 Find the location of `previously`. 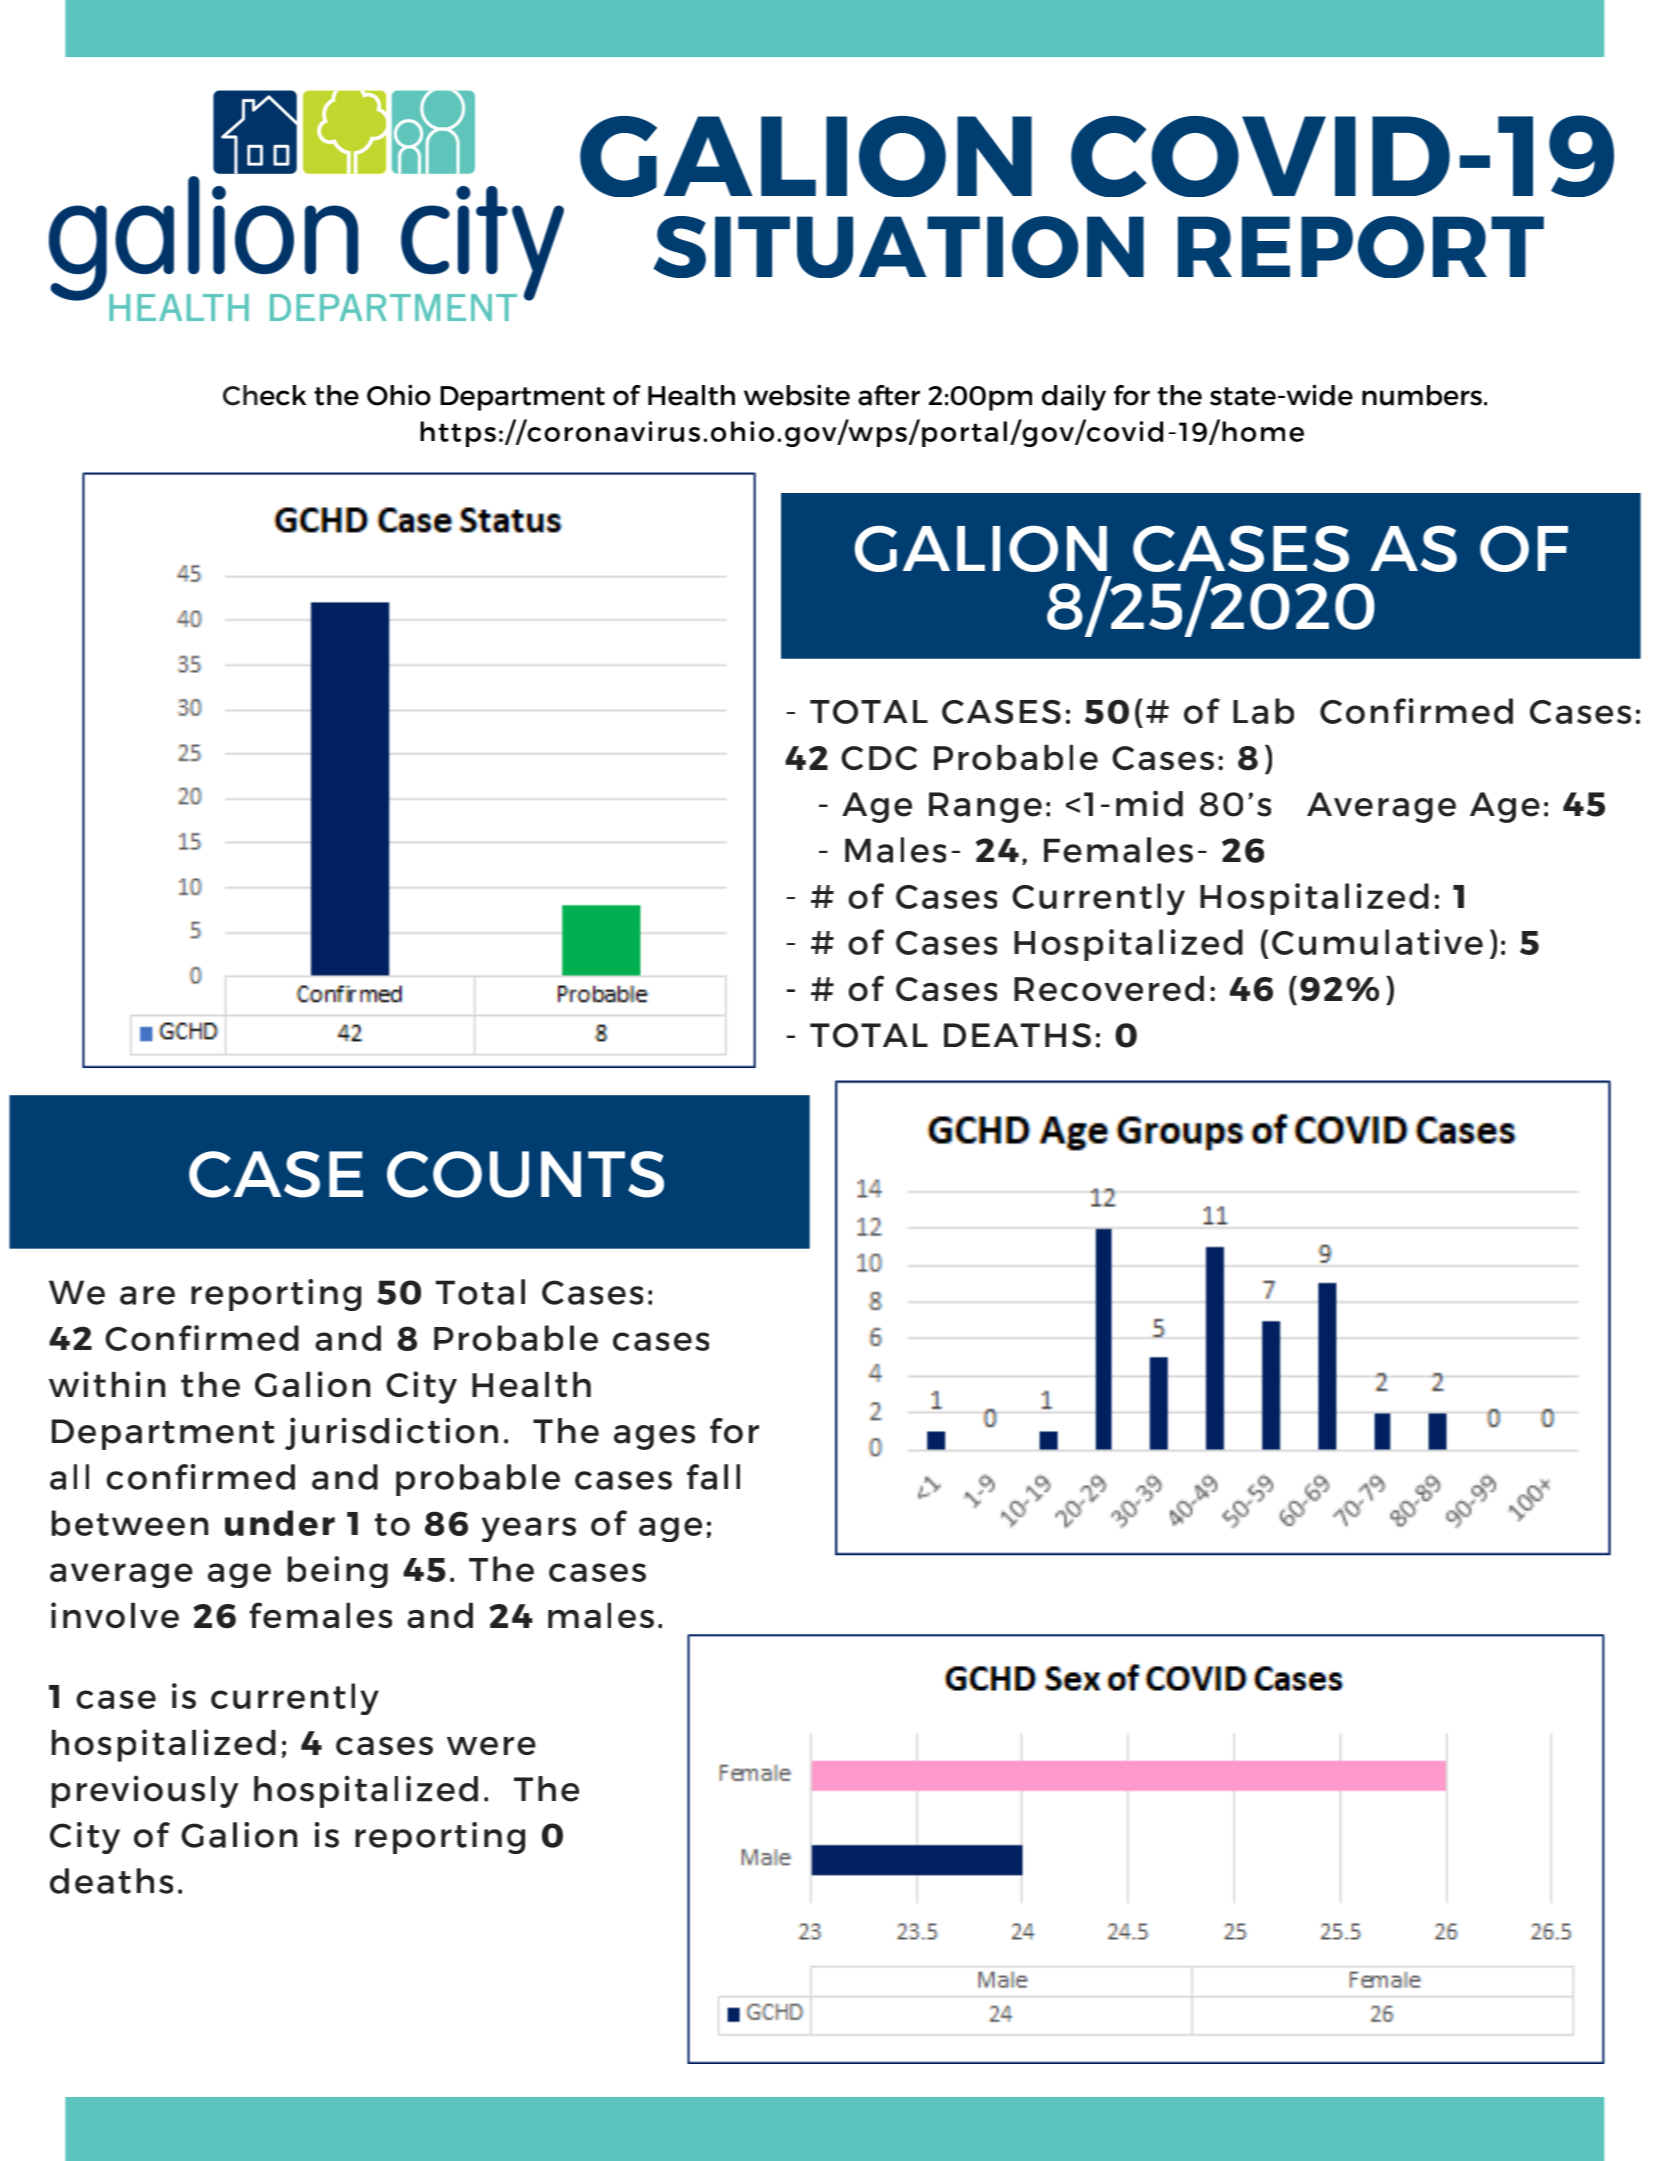

previously is located at coordinates (145, 1791).
